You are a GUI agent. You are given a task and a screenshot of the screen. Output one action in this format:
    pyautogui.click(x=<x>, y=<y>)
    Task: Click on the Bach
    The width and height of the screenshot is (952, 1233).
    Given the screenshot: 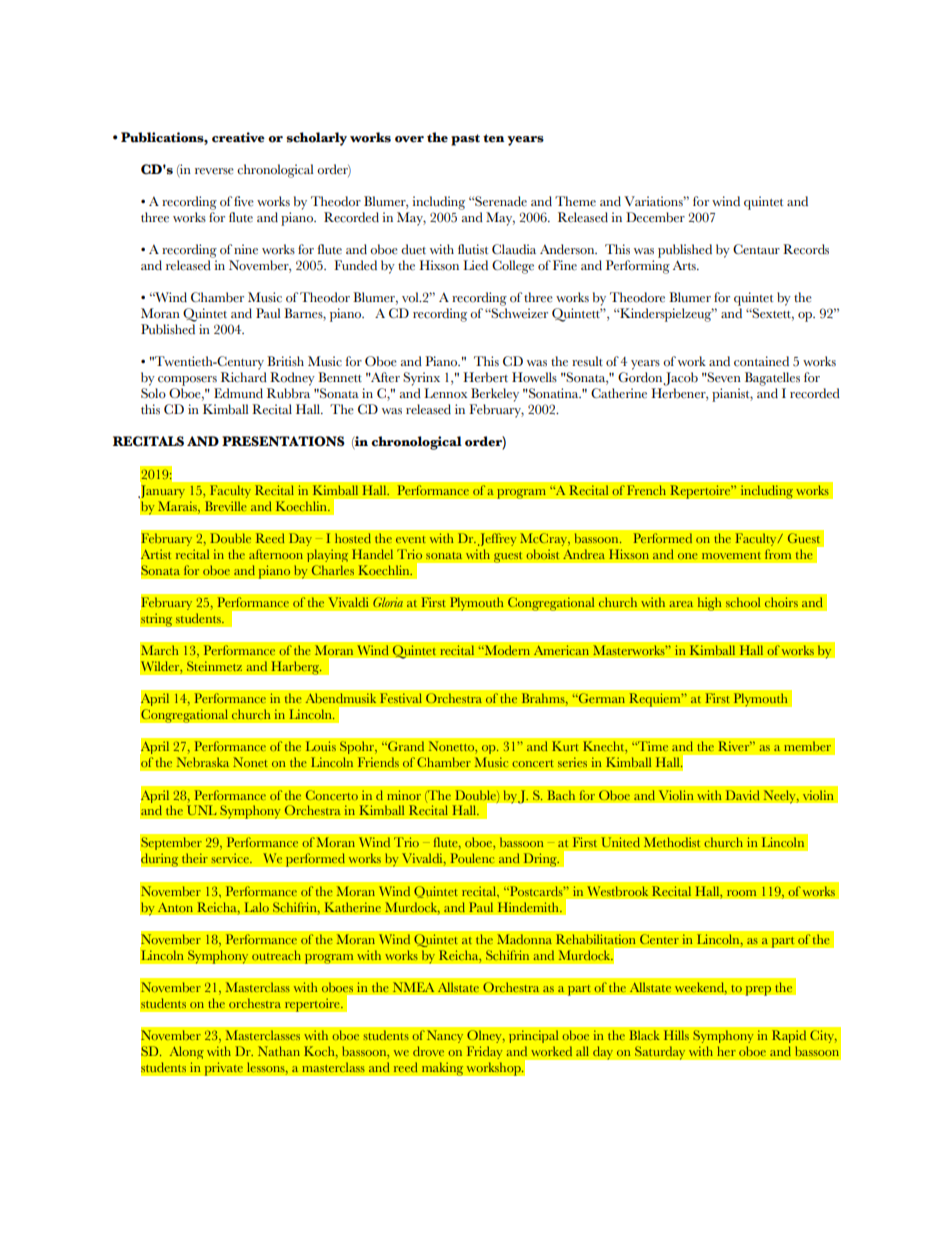 What is the action you would take?
    pyautogui.click(x=561, y=795)
